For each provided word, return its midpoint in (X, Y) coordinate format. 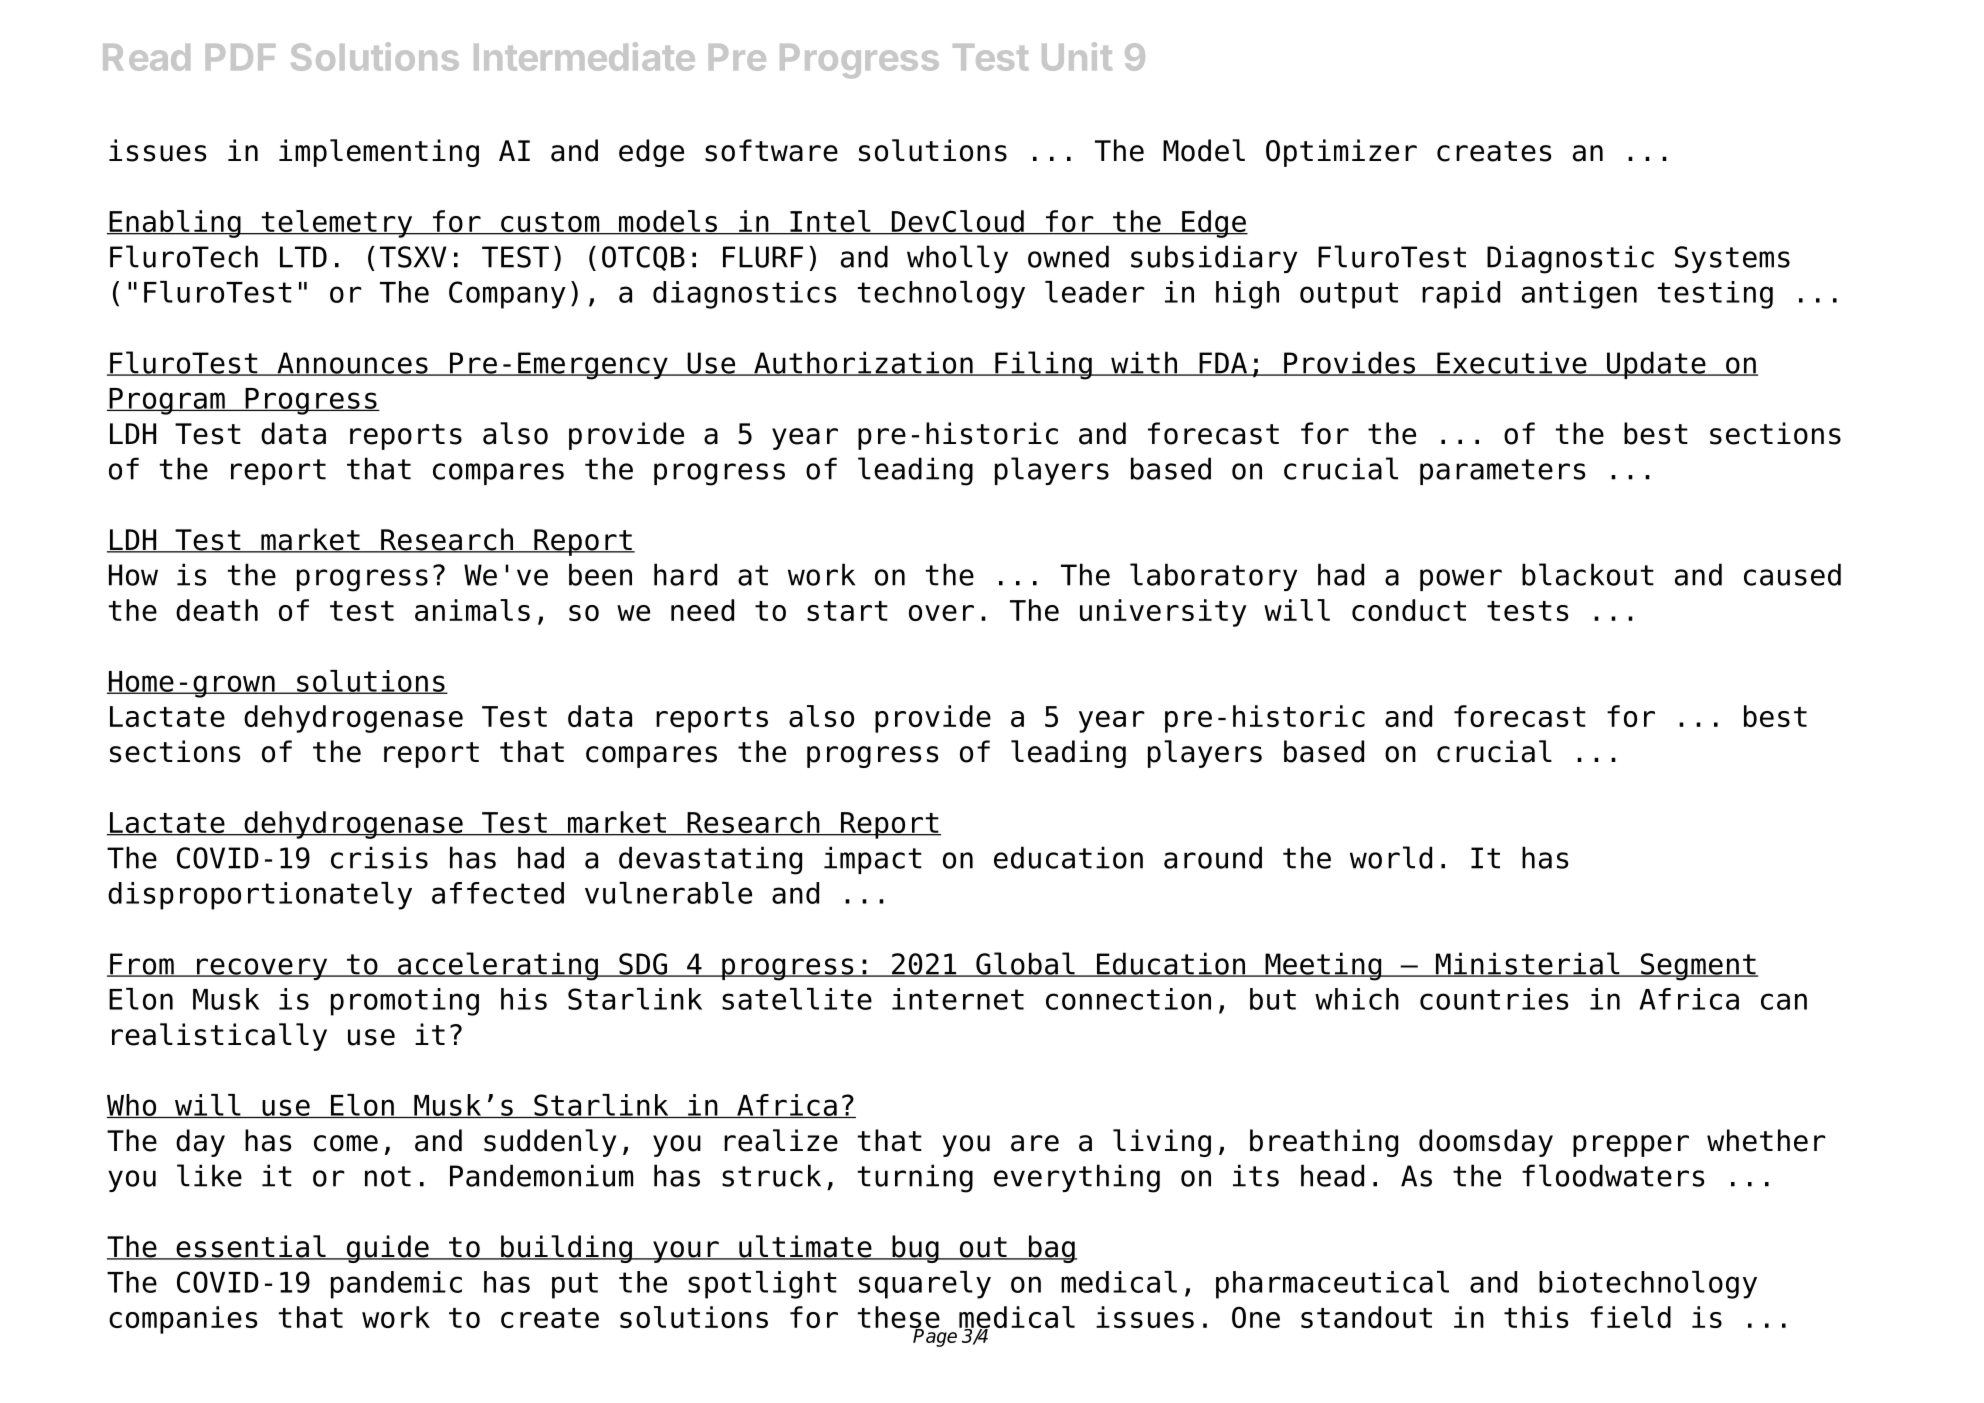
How (133, 575)
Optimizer (1341, 153)
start (847, 611)
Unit (1077, 56)
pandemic (396, 1285)
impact (873, 860)
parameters (1502, 472)
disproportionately (260, 896)
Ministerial (1527, 964)
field (1630, 1317)
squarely (925, 1285)
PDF (240, 57)
